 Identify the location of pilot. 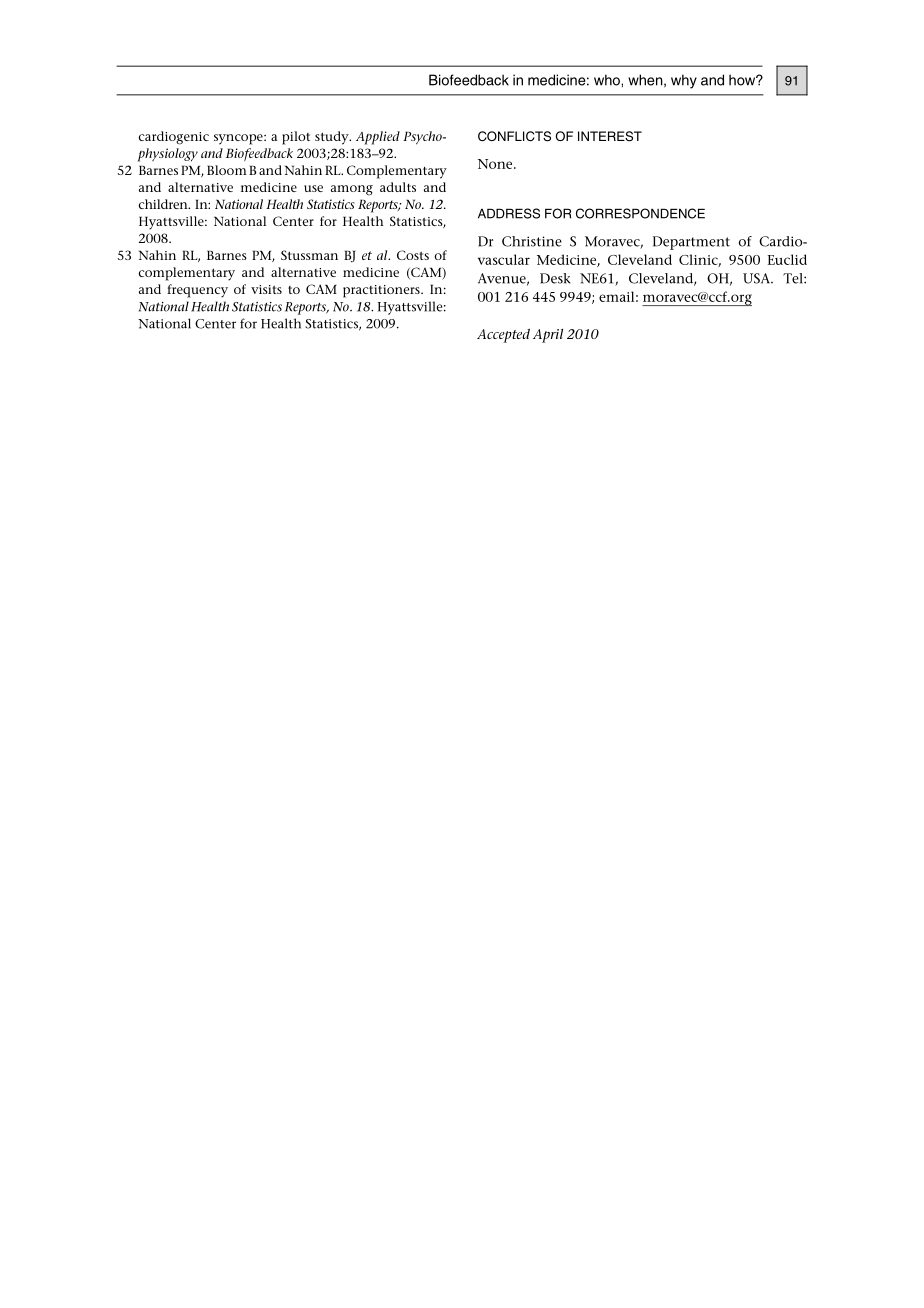
(296, 138).
